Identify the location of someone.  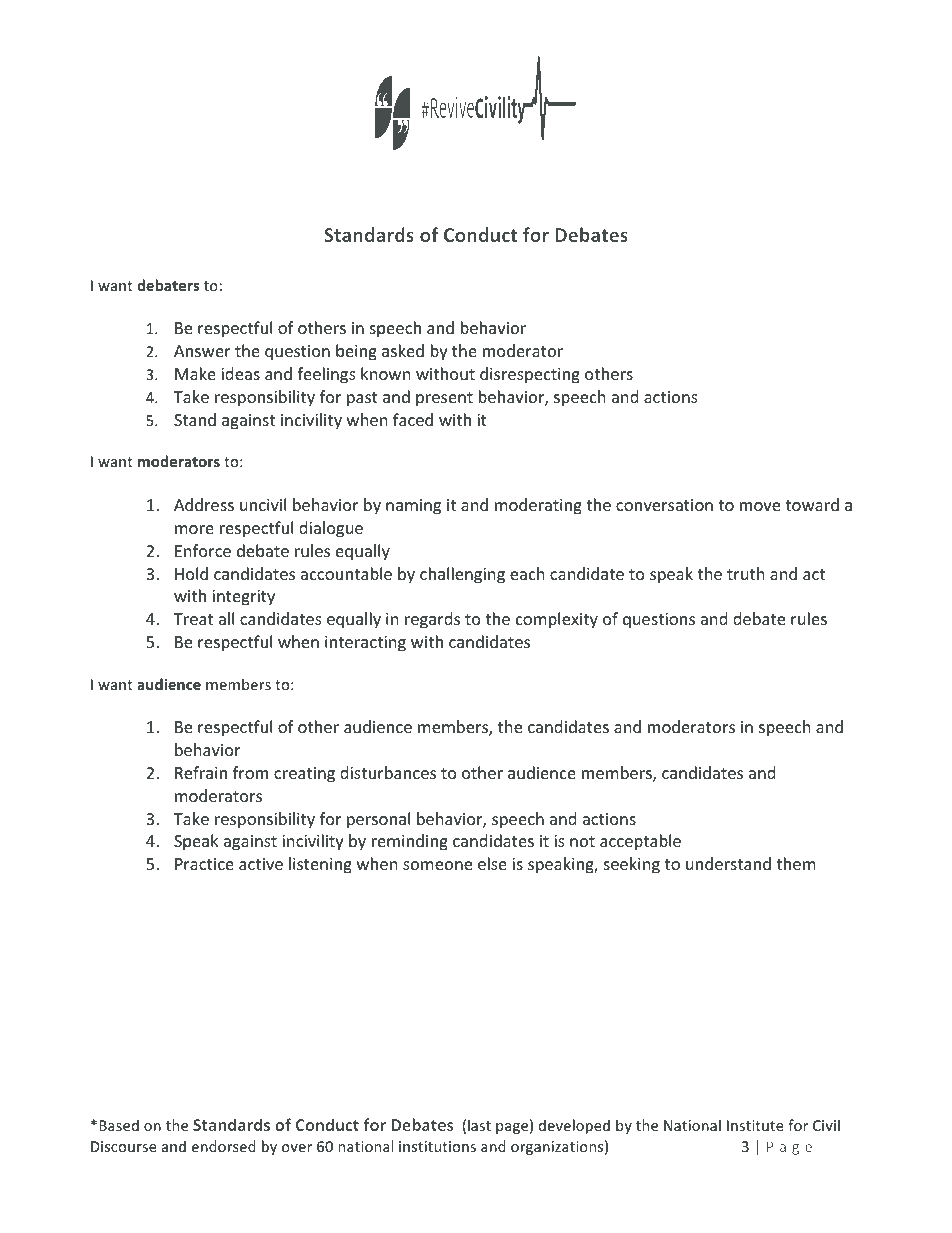
(437, 865).
